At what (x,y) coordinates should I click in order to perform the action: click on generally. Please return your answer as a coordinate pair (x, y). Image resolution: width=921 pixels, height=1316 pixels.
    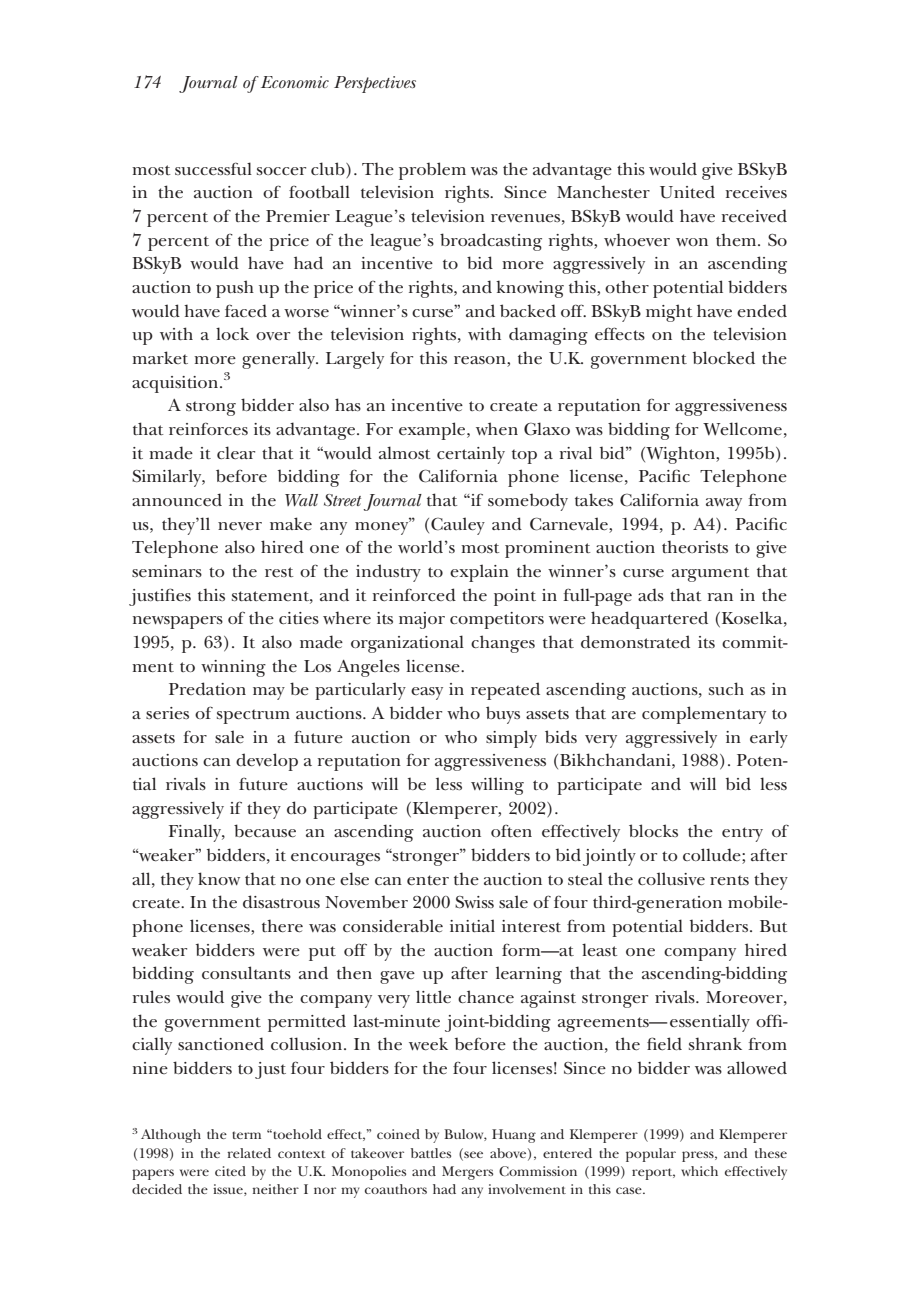
    Looking at the image, I should click on (279, 360).
